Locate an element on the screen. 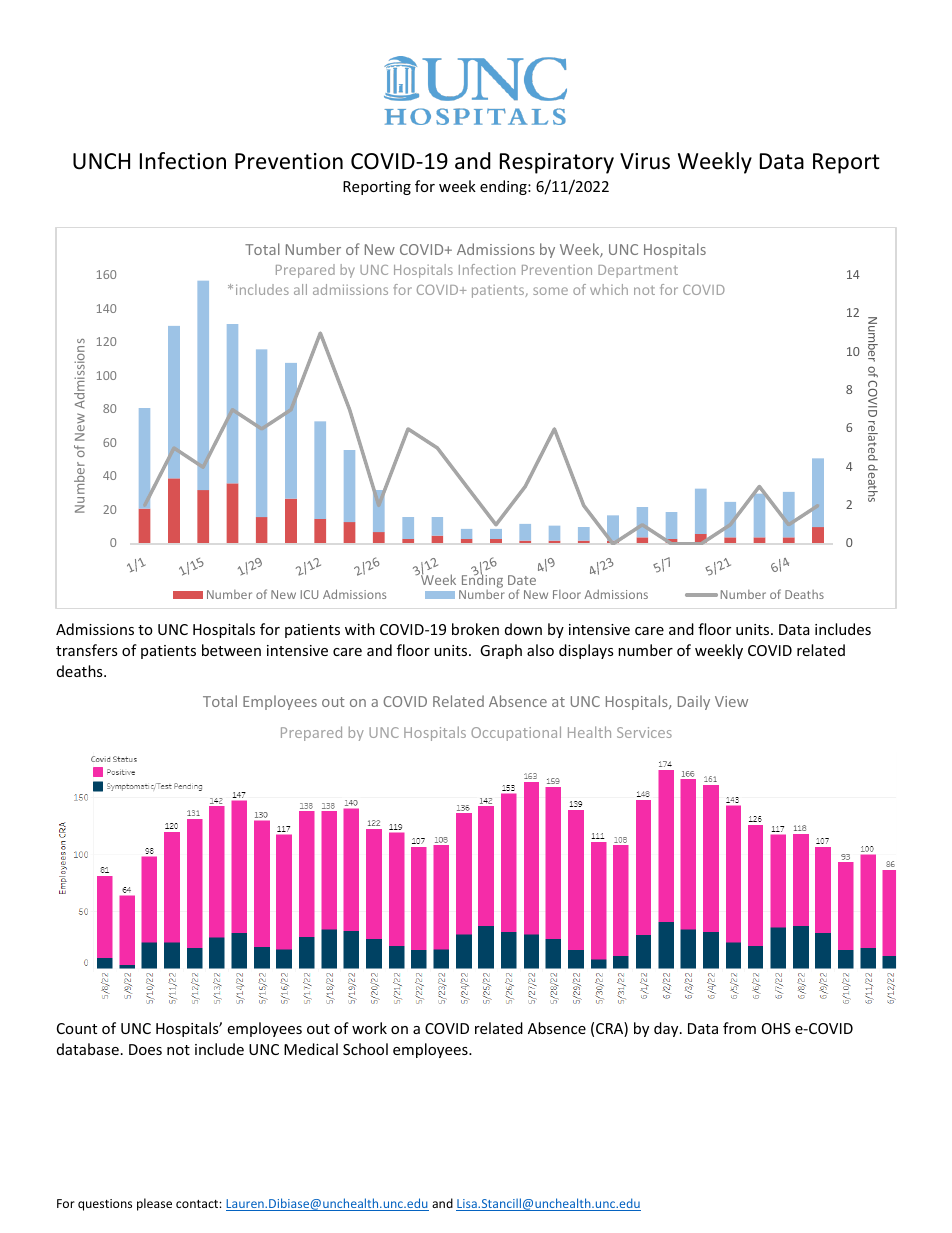 The width and height of the screenshot is (952, 1233). School is located at coordinates (365, 1049).
